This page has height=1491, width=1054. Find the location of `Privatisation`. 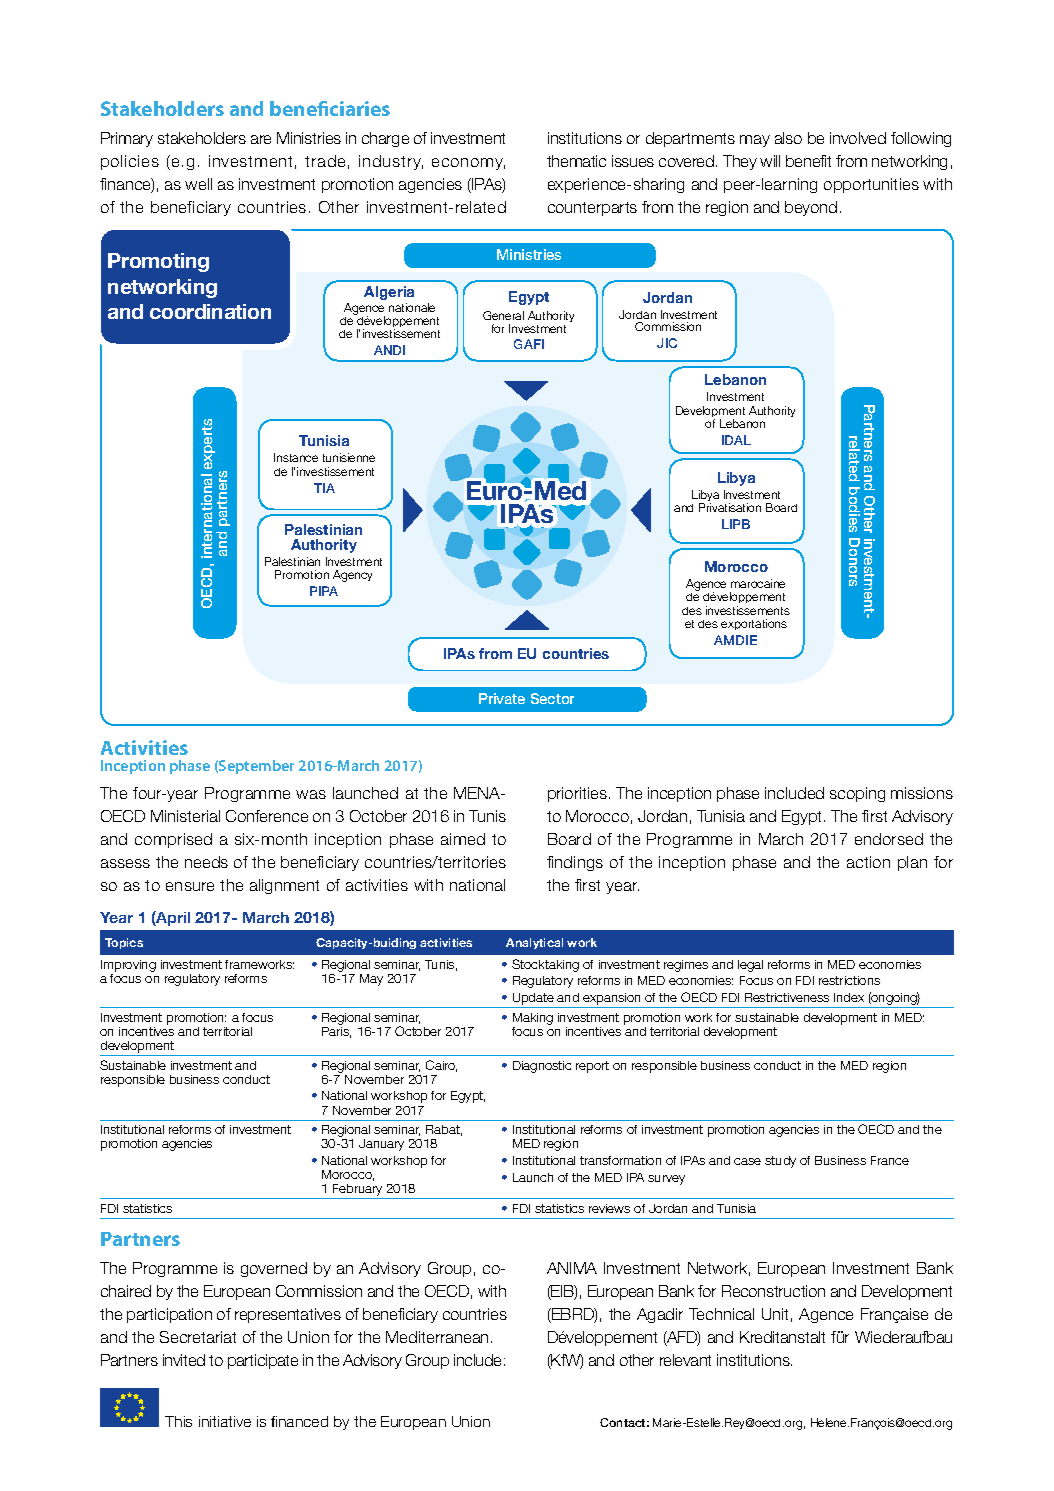

Privatisation is located at coordinates (730, 507).
